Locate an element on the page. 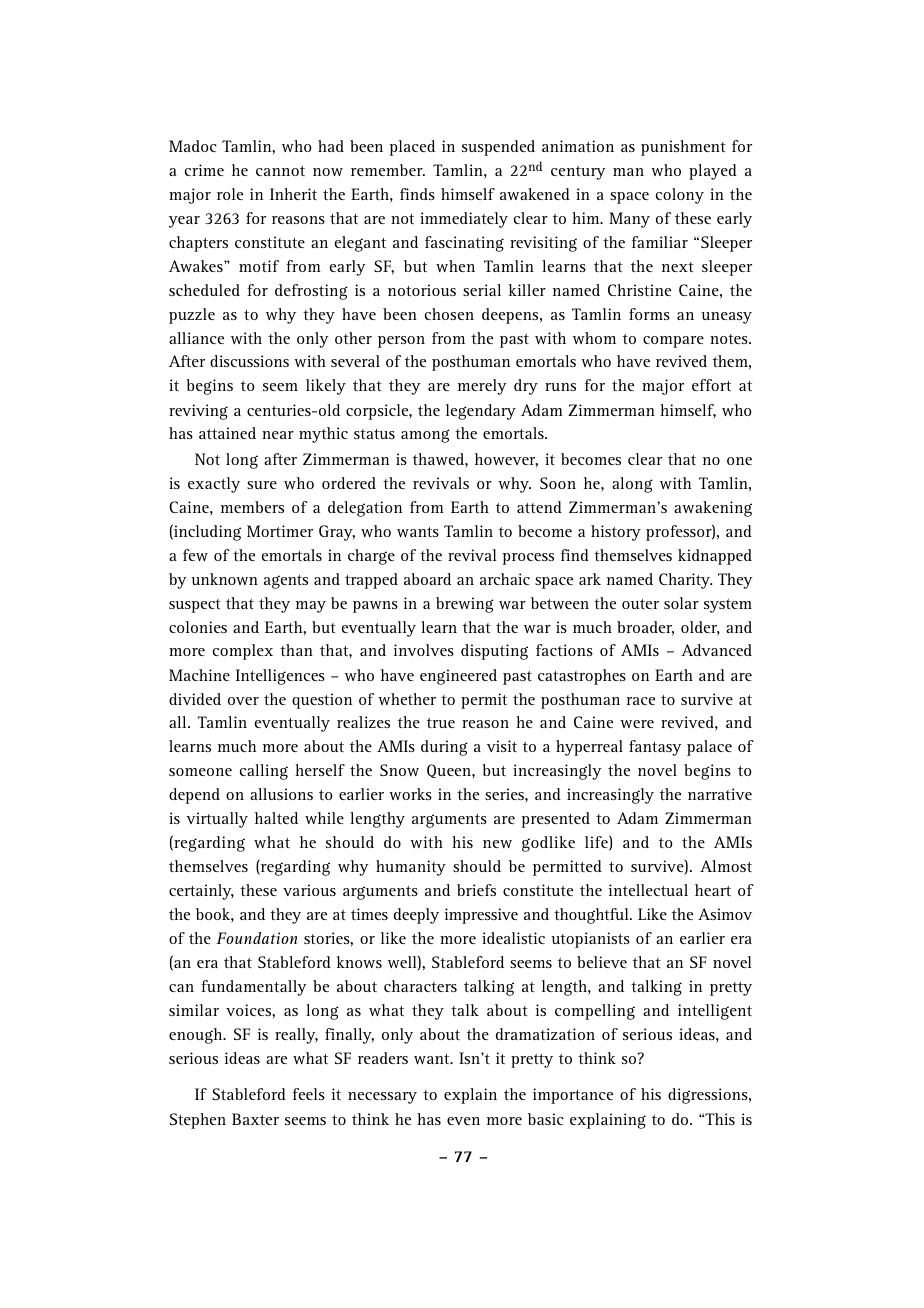 This page has width=924, height=1308. necessary is located at coordinates (382, 1098).
